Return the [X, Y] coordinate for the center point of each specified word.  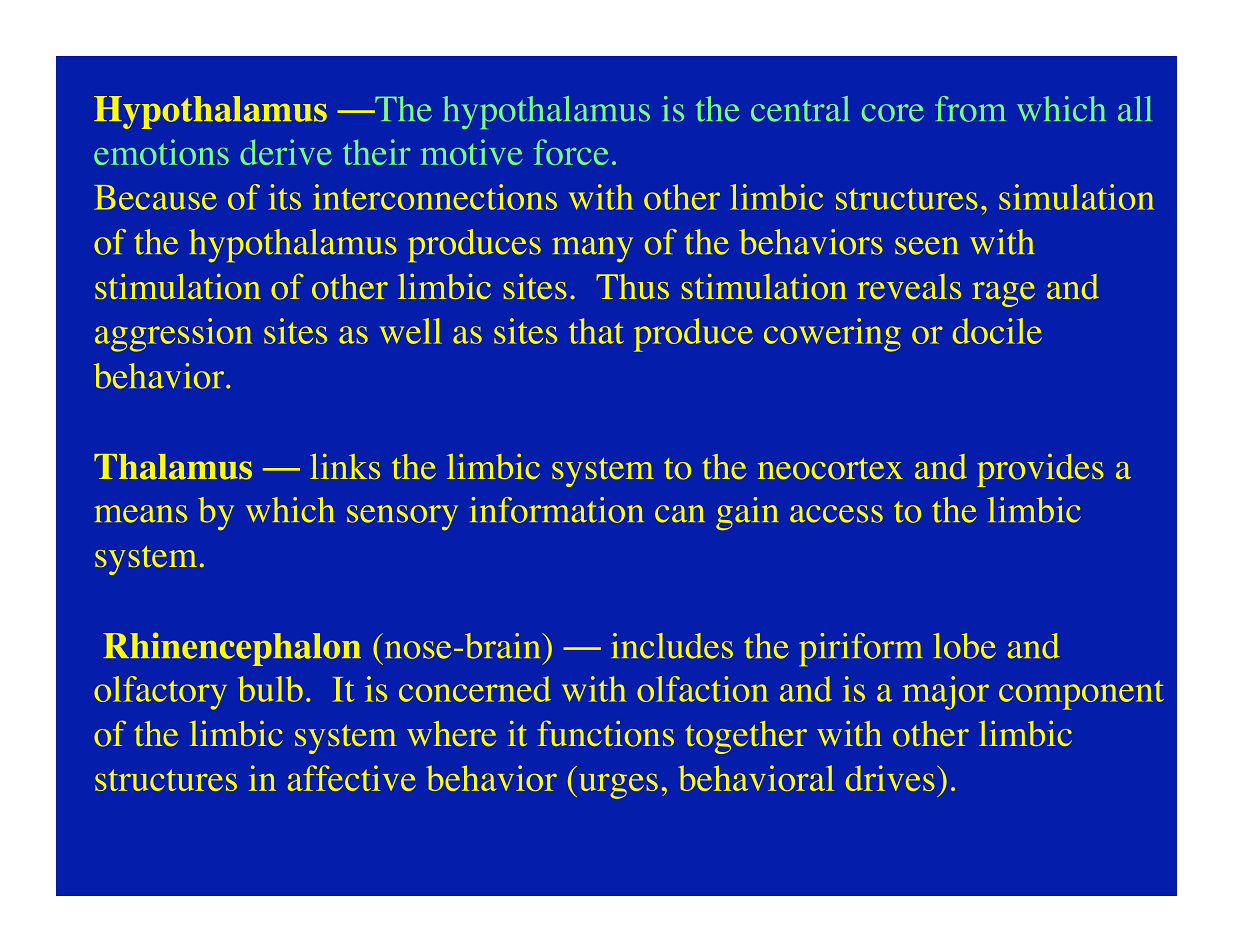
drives [890, 778]
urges [617, 786]
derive [286, 152]
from [970, 109]
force [571, 152]
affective [352, 778]
